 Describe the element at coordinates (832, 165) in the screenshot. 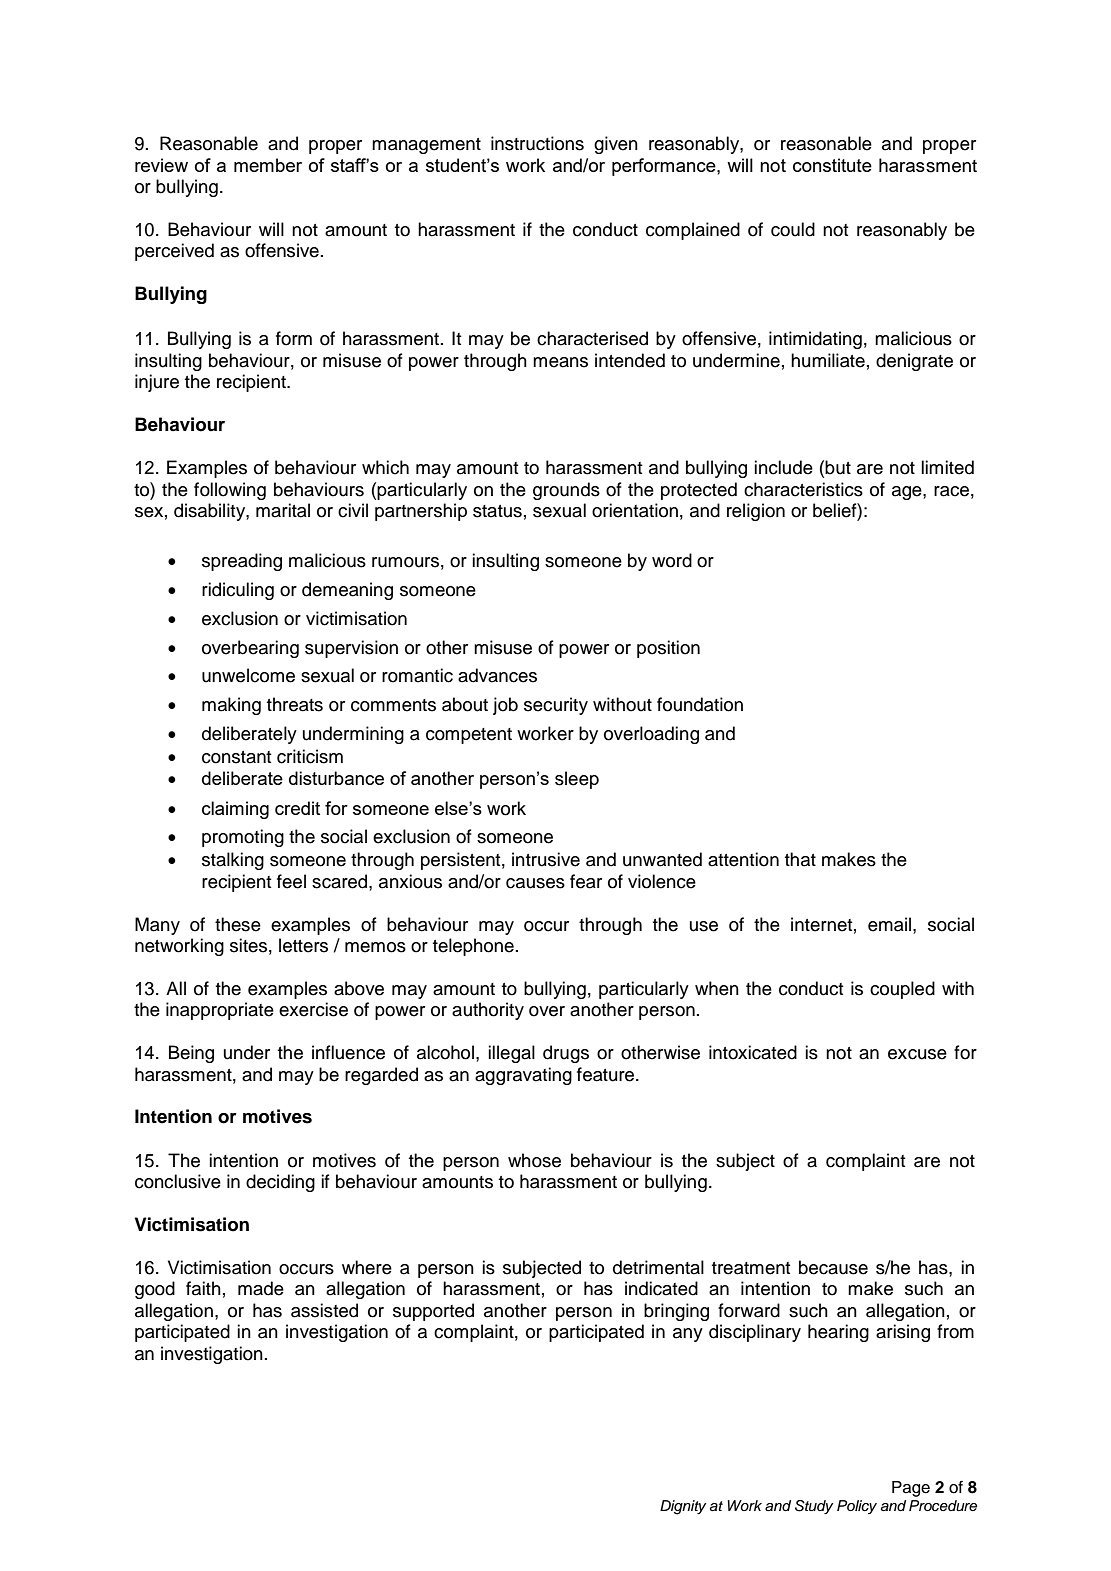

I see `constitute` at that location.
